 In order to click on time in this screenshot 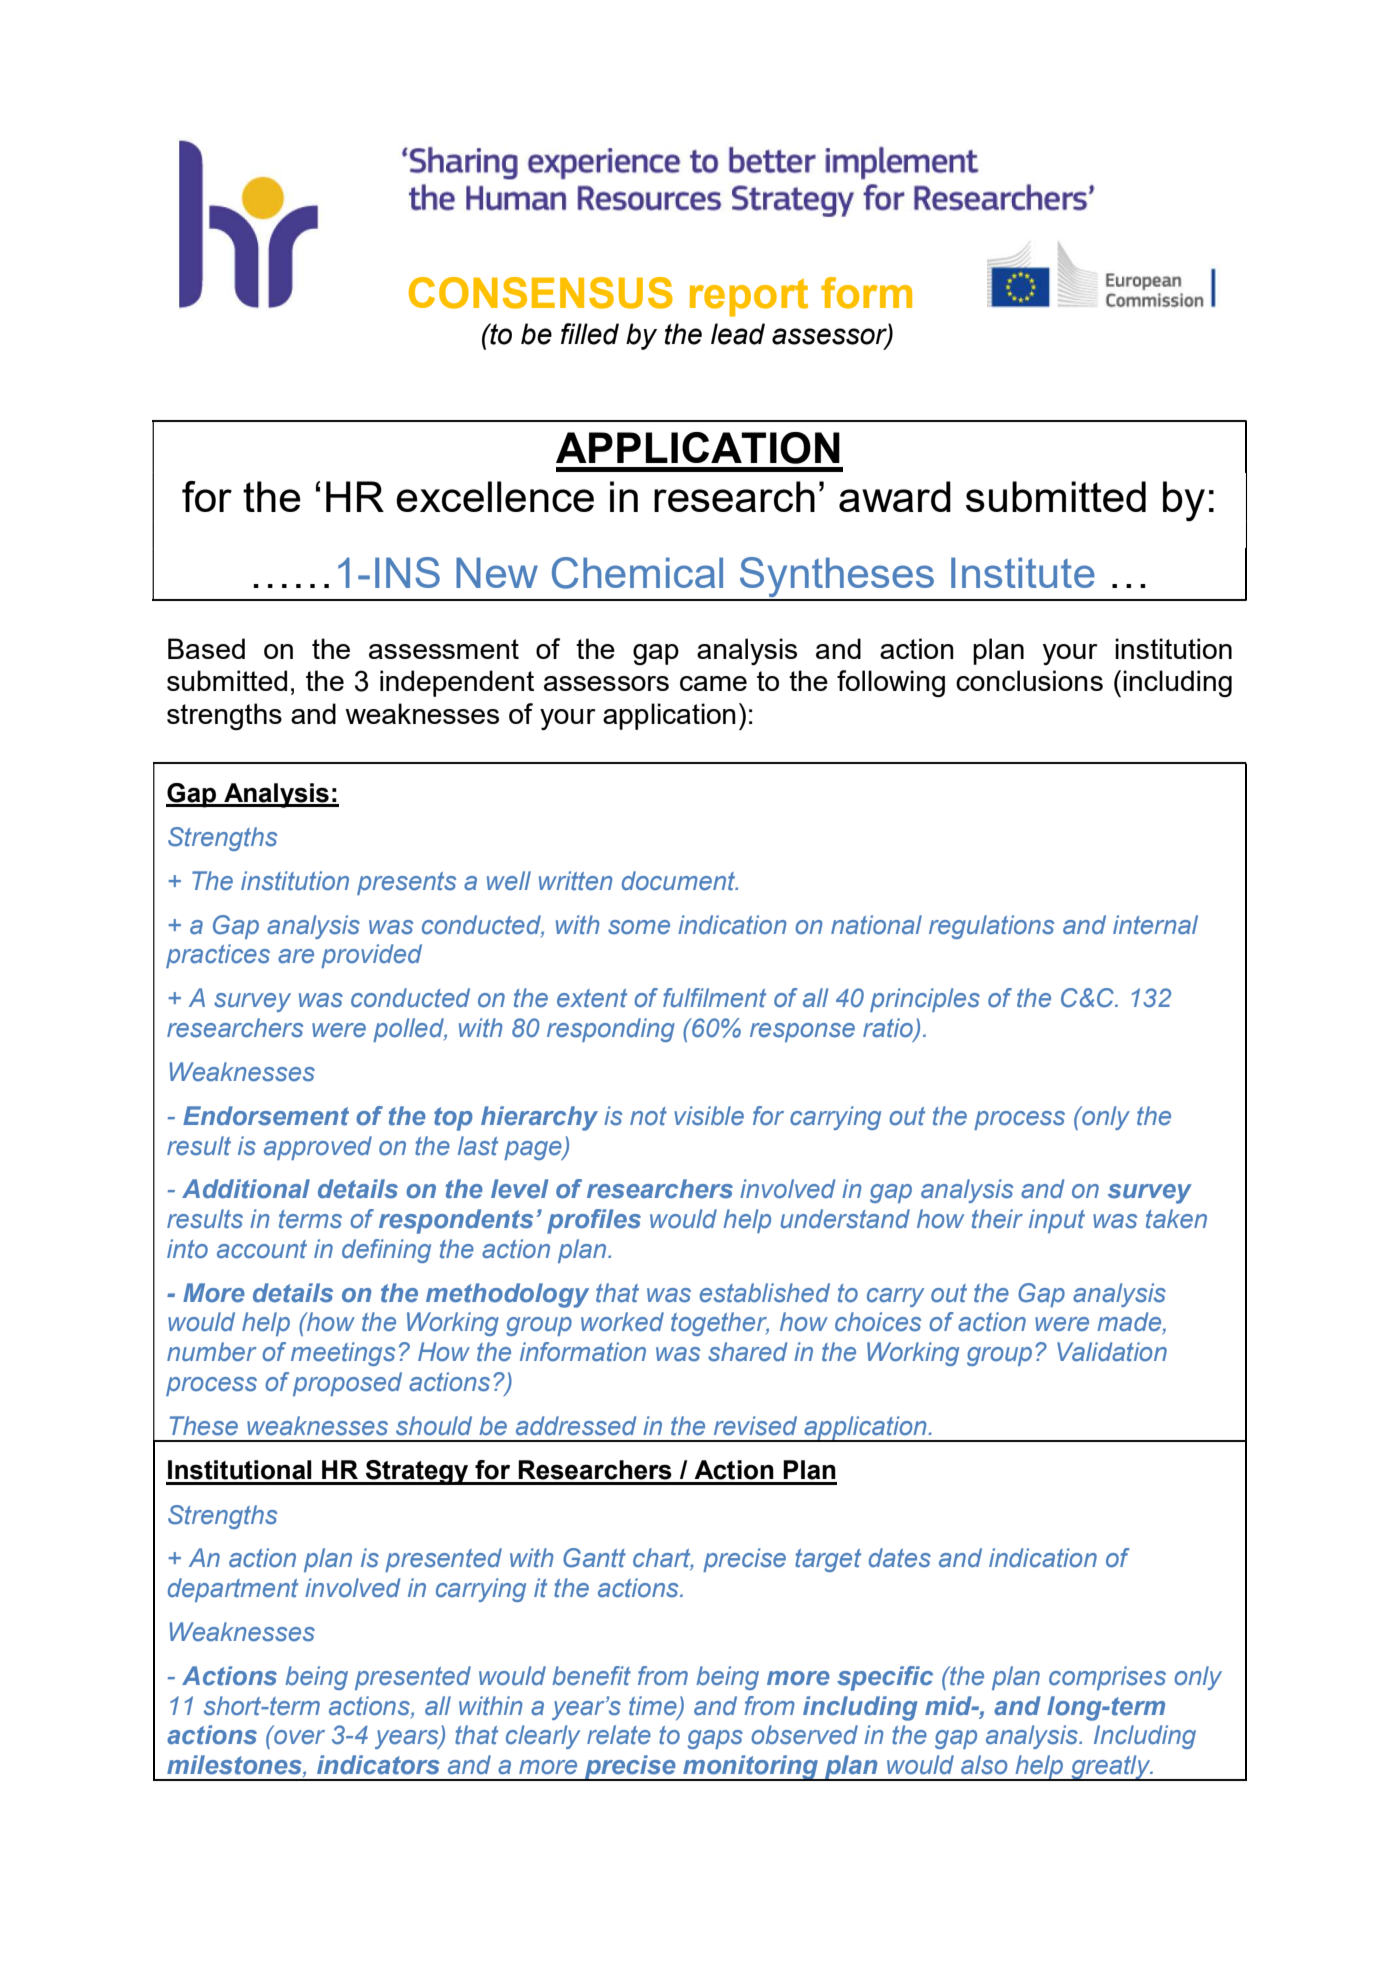, I will do `click(654, 1706)`.
